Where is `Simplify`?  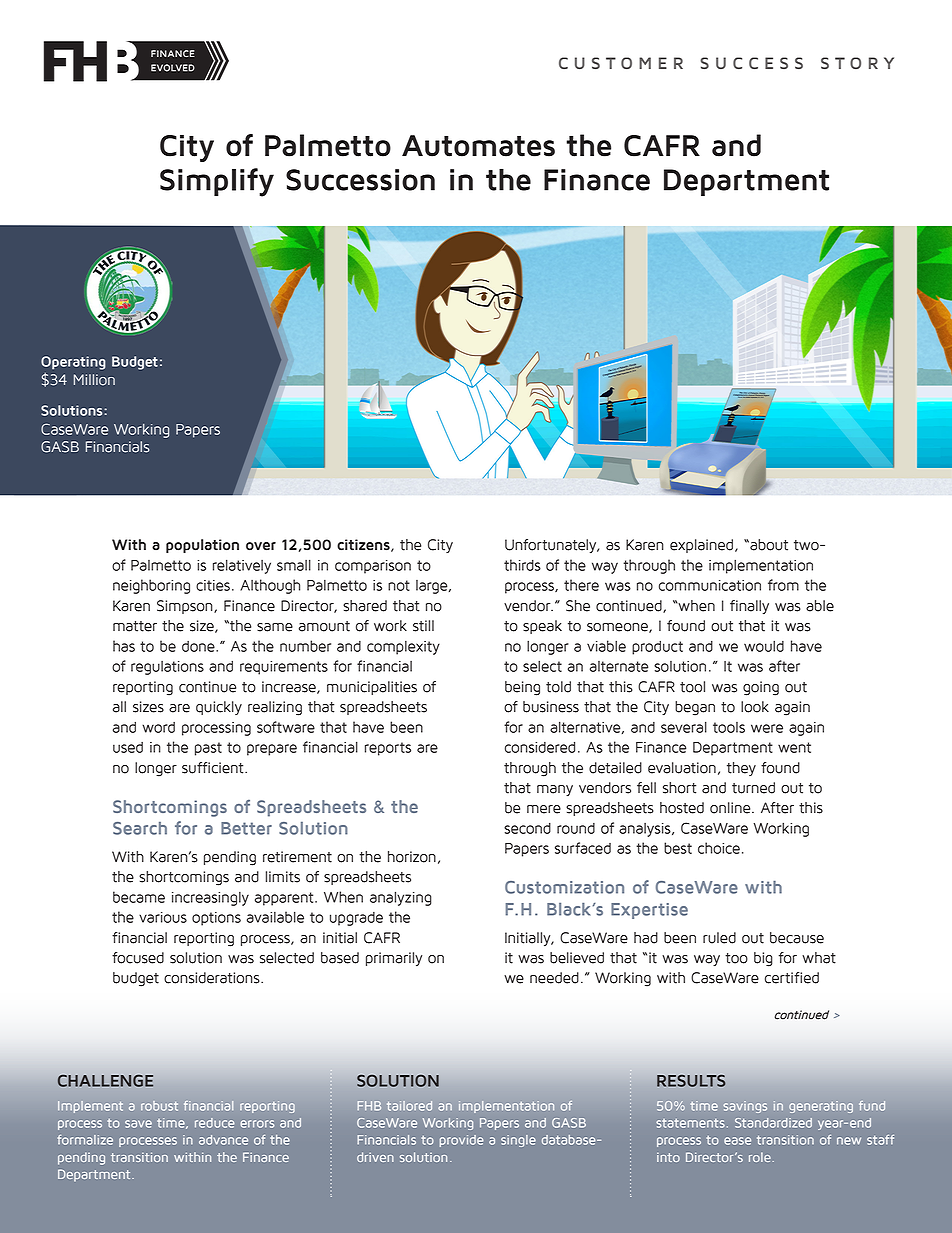 Simplify is located at coordinates (217, 182).
